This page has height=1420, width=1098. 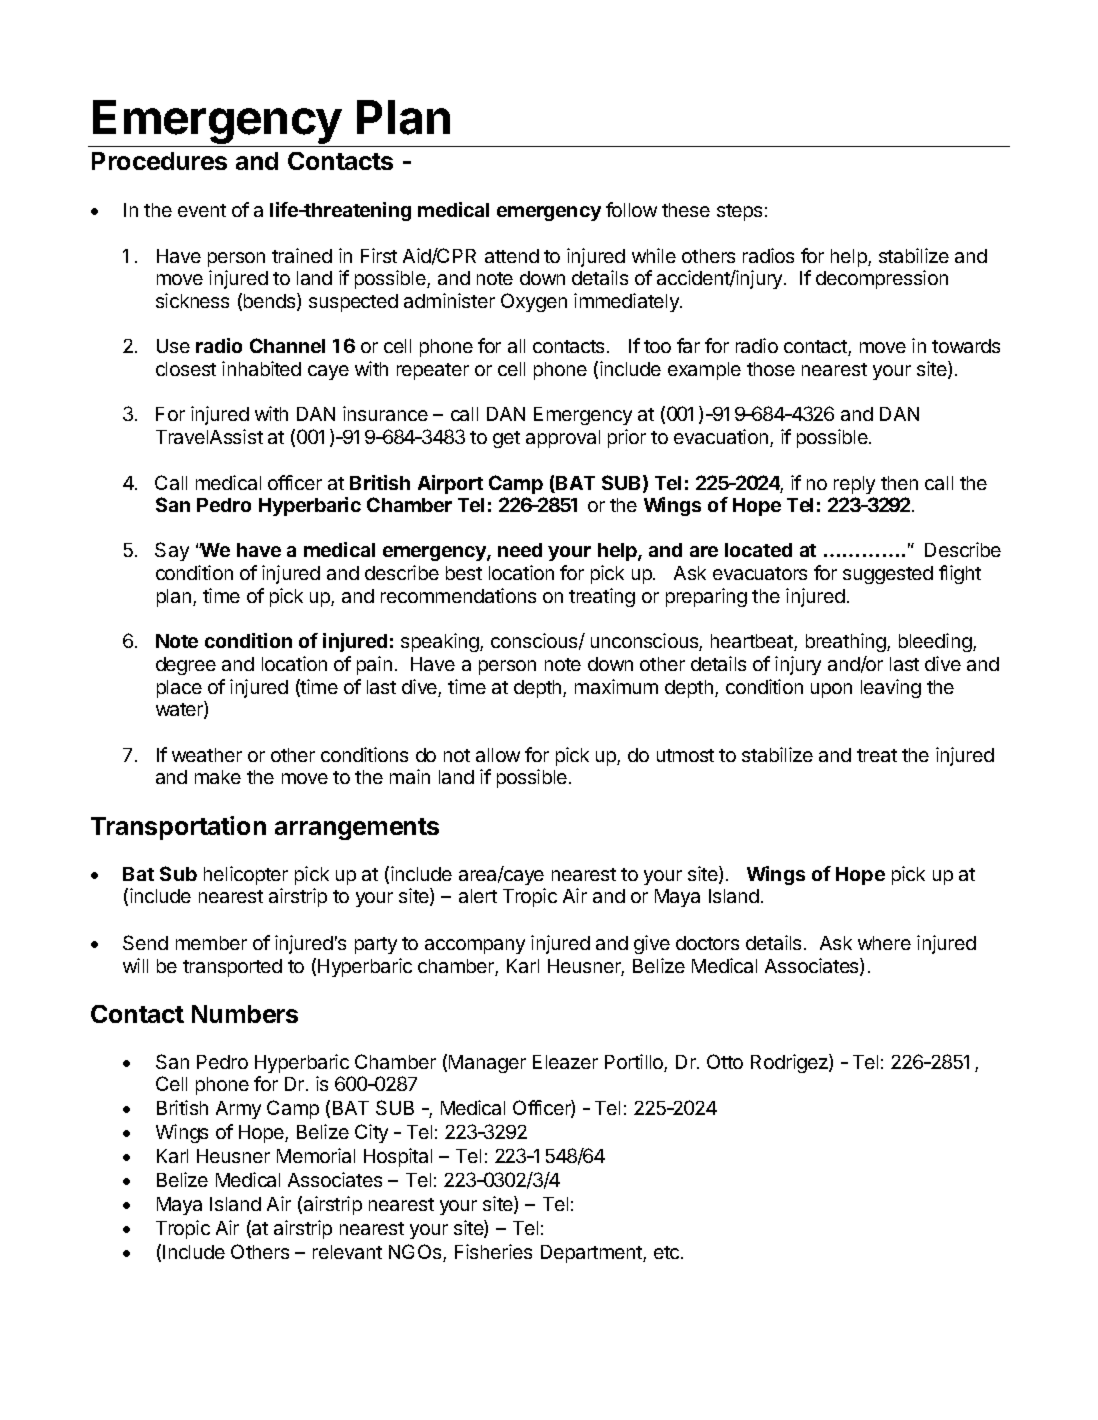 I want to click on approval, so click(x=563, y=439).
